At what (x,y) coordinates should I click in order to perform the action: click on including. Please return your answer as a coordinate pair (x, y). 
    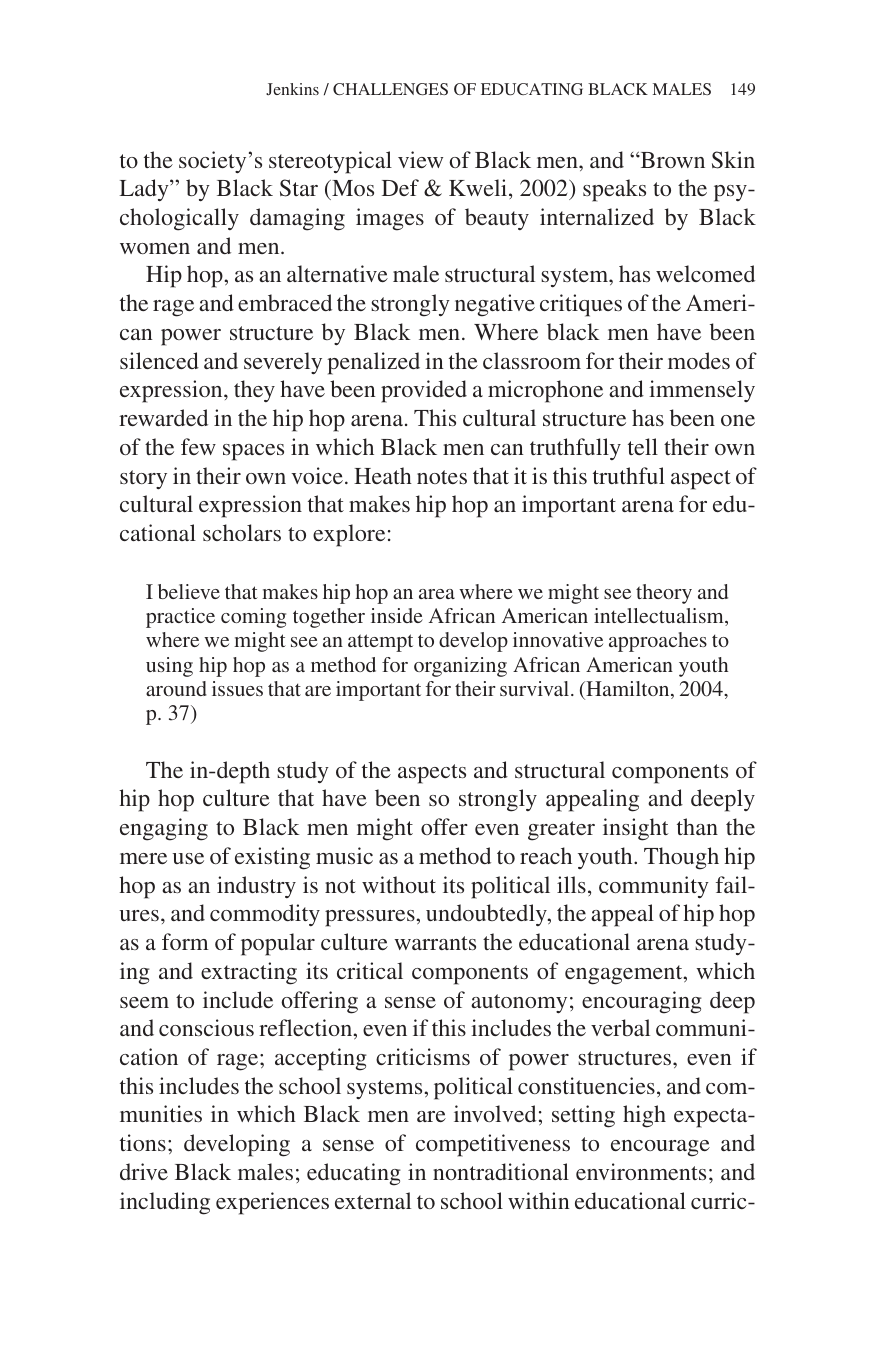
    Looking at the image, I should click on (165, 1203).
